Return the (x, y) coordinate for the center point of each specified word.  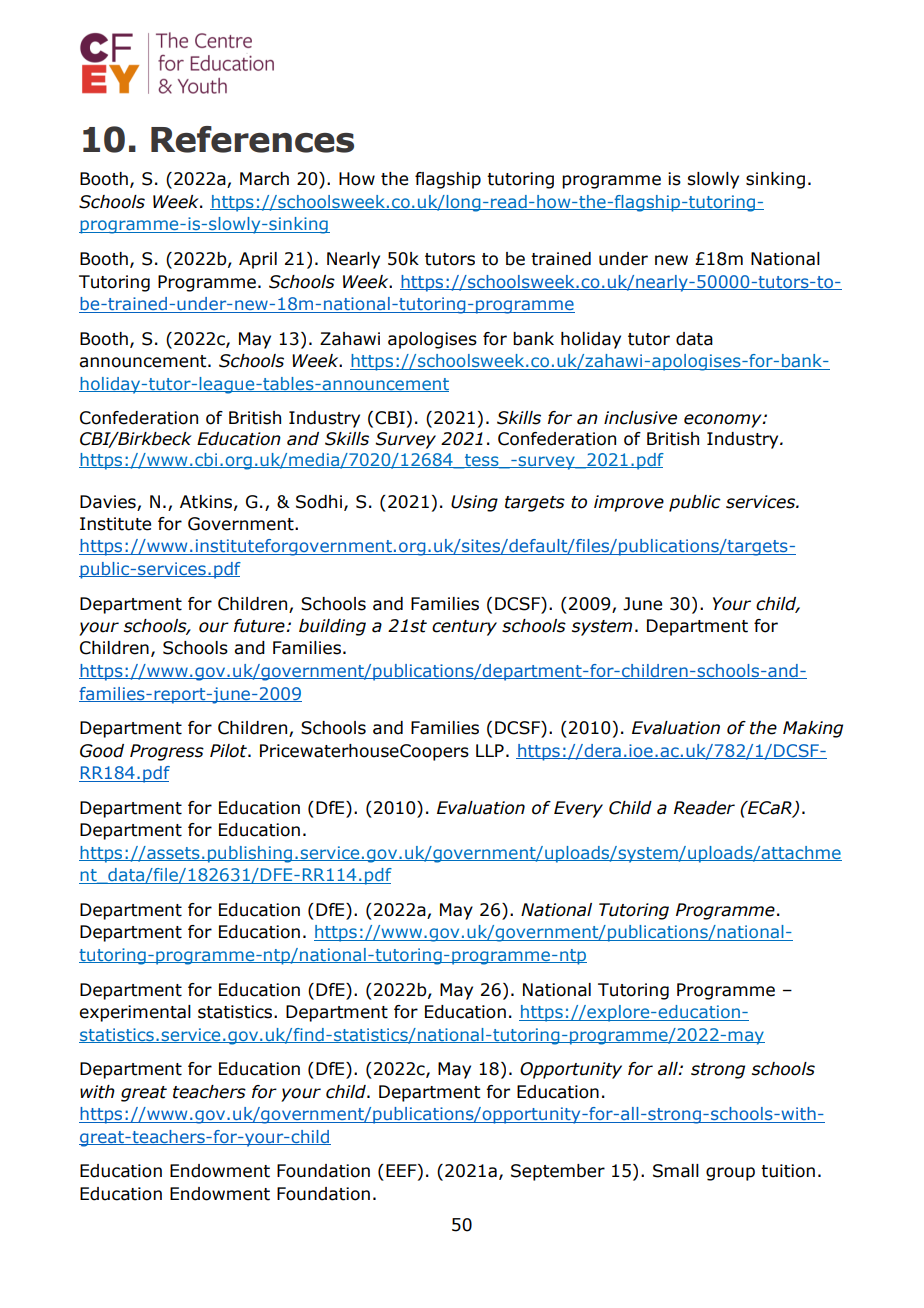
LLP (490, 750)
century (464, 628)
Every (578, 809)
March (264, 179)
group (730, 1174)
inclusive (640, 418)
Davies (108, 502)
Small (676, 1171)
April (258, 260)
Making (813, 729)
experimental (135, 1013)
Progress (167, 752)
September (558, 1172)
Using (474, 503)
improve (629, 503)
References (252, 139)
